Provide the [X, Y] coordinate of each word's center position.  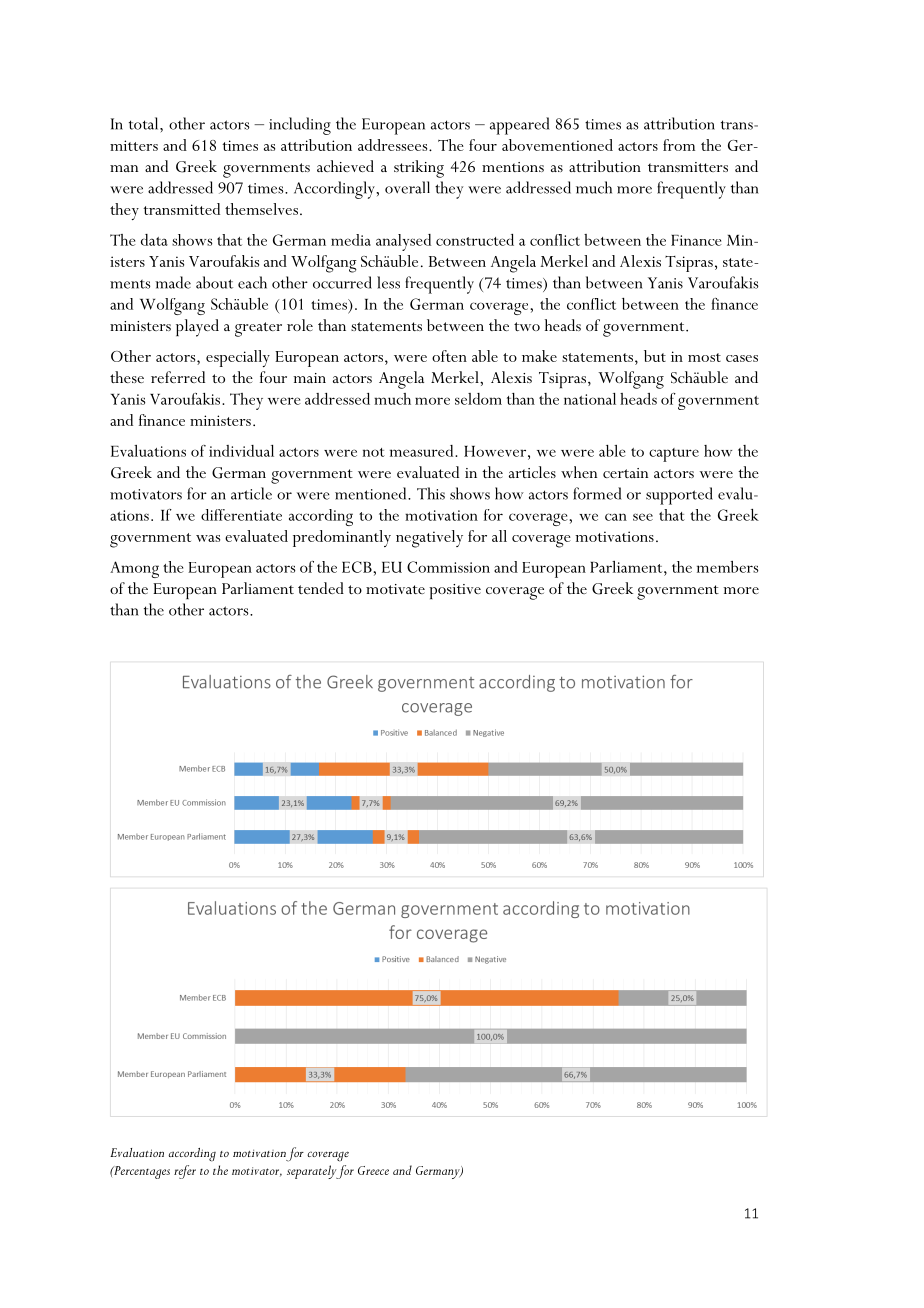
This [431, 493]
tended [321, 588]
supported [679, 496]
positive [455, 591]
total [145, 123]
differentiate [241, 515]
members [727, 567]
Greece [373, 1170]
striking [419, 169]
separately [313, 1172]
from [679, 145]
